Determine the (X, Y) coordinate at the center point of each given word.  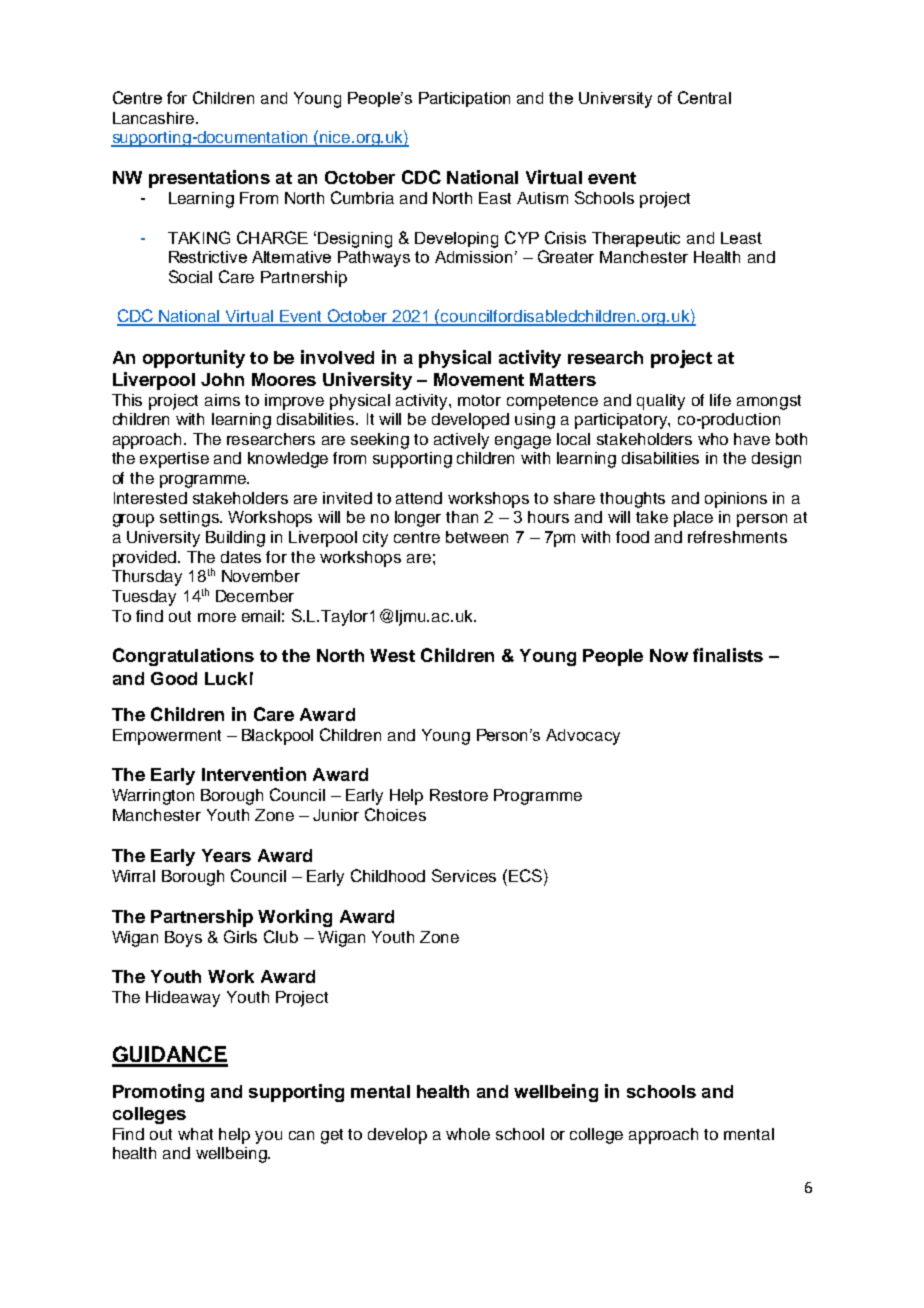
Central (704, 97)
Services (464, 875)
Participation (464, 99)
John (222, 379)
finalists (728, 655)
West (392, 655)
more (217, 617)
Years (226, 855)
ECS (525, 875)
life (720, 400)
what (195, 1134)
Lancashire (155, 118)
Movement (479, 379)
